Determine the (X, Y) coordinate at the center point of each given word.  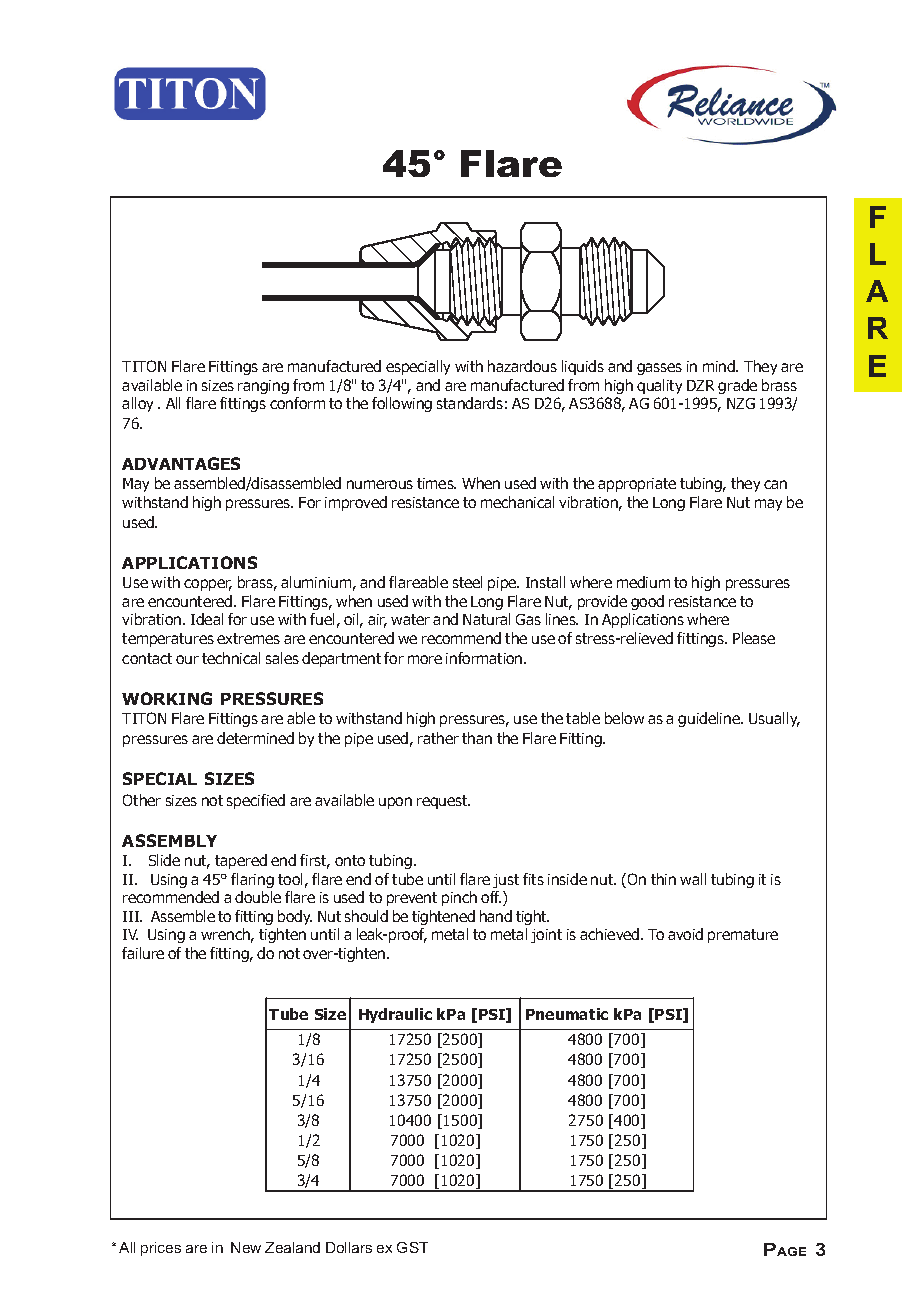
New (246, 1247)
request (443, 802)
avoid (685, 934)
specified (256, 801)
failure (143, 953)
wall (693, 879)
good (647, 602)
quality (659, 386)
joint (546, 936)
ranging (263, 387)
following (402, 404)
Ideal (207, 619)
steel (467, 582)
